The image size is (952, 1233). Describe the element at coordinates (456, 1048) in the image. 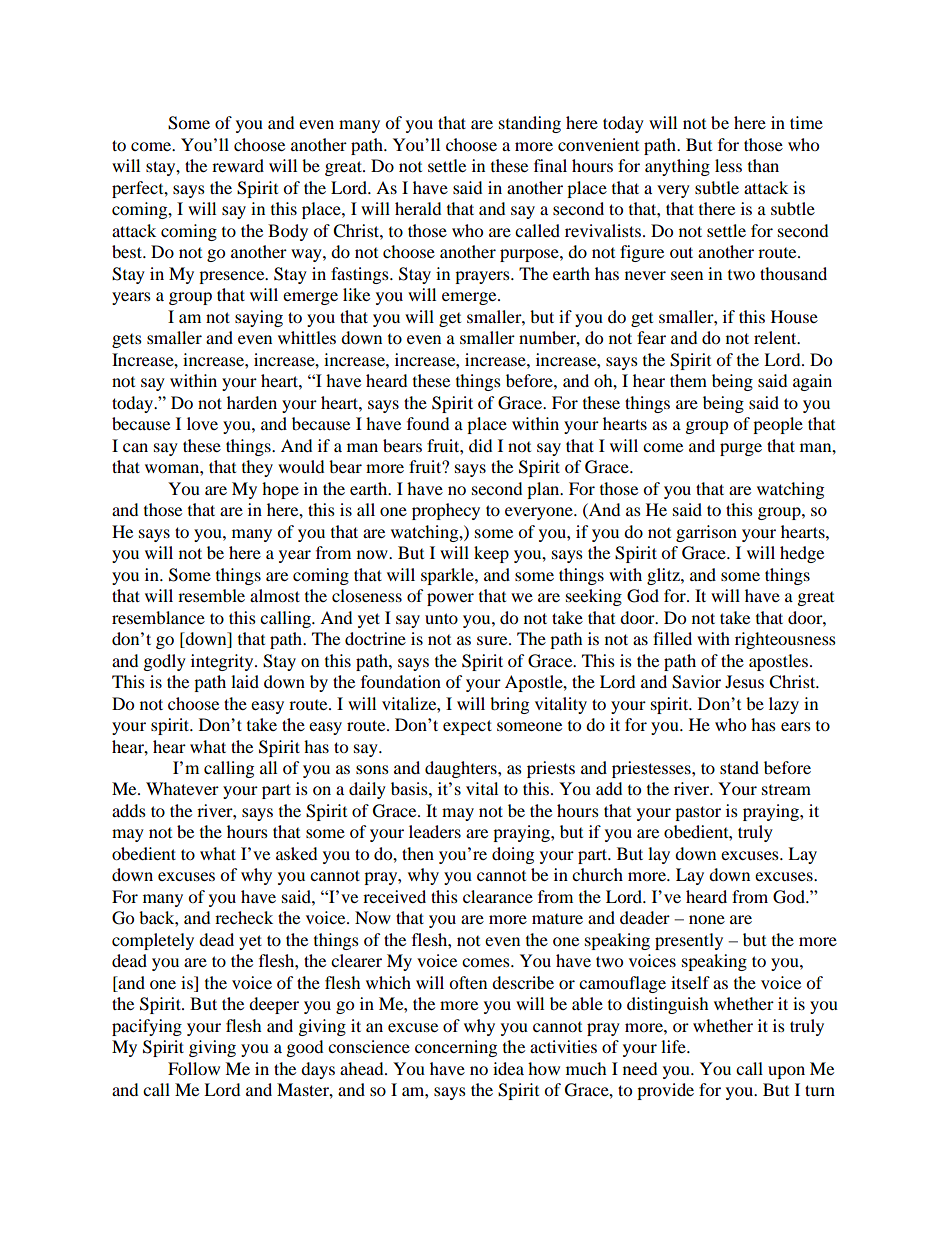

I see `concerning` at that location.
